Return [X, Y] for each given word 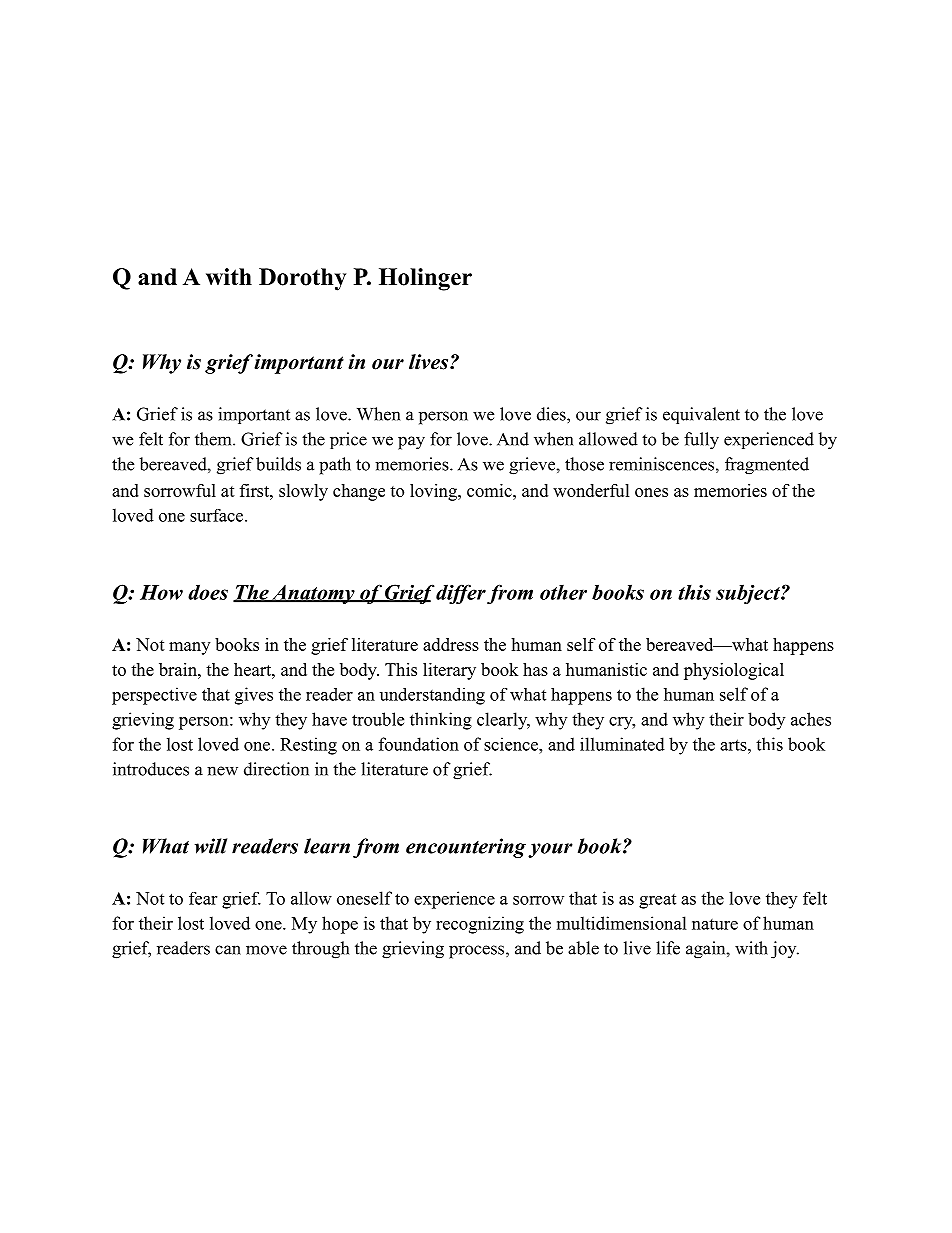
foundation [419, 744]
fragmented [767, 466]
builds [278, 464]
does [208, 592]
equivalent [701, 415]
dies [552, 414]
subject [749, 594]
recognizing [480, 925]
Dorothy [302, 279]
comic [490, 490]
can [228, 950]
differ [460, 594]
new [222, 771]
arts [734, 745]
